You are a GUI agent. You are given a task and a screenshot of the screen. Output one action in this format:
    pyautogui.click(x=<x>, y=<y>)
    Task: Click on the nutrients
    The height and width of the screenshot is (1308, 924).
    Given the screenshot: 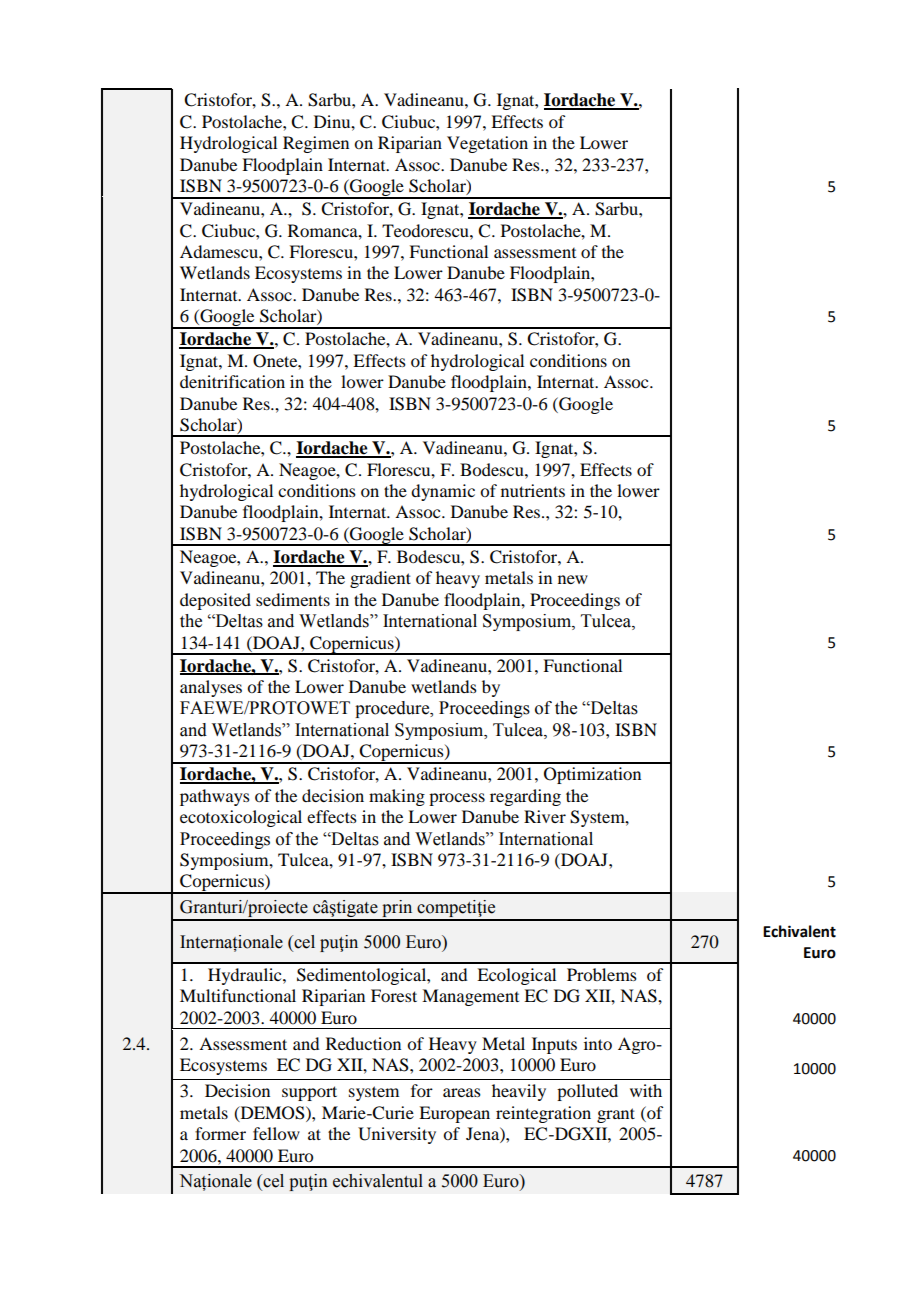 What is the action you would take?
    pyautogui.click(x=533, y=490)
